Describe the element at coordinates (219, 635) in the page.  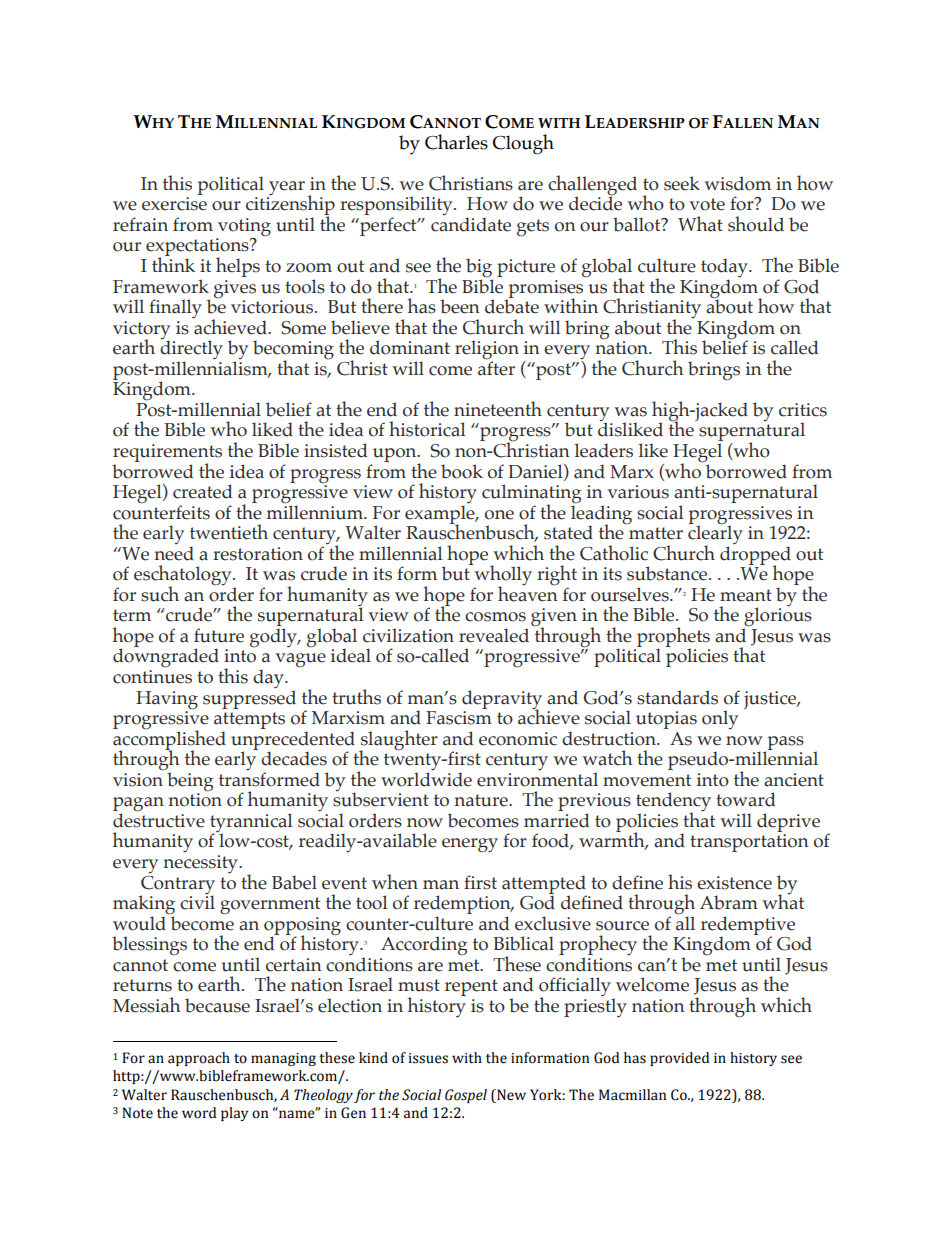
I see `future` at that location.
